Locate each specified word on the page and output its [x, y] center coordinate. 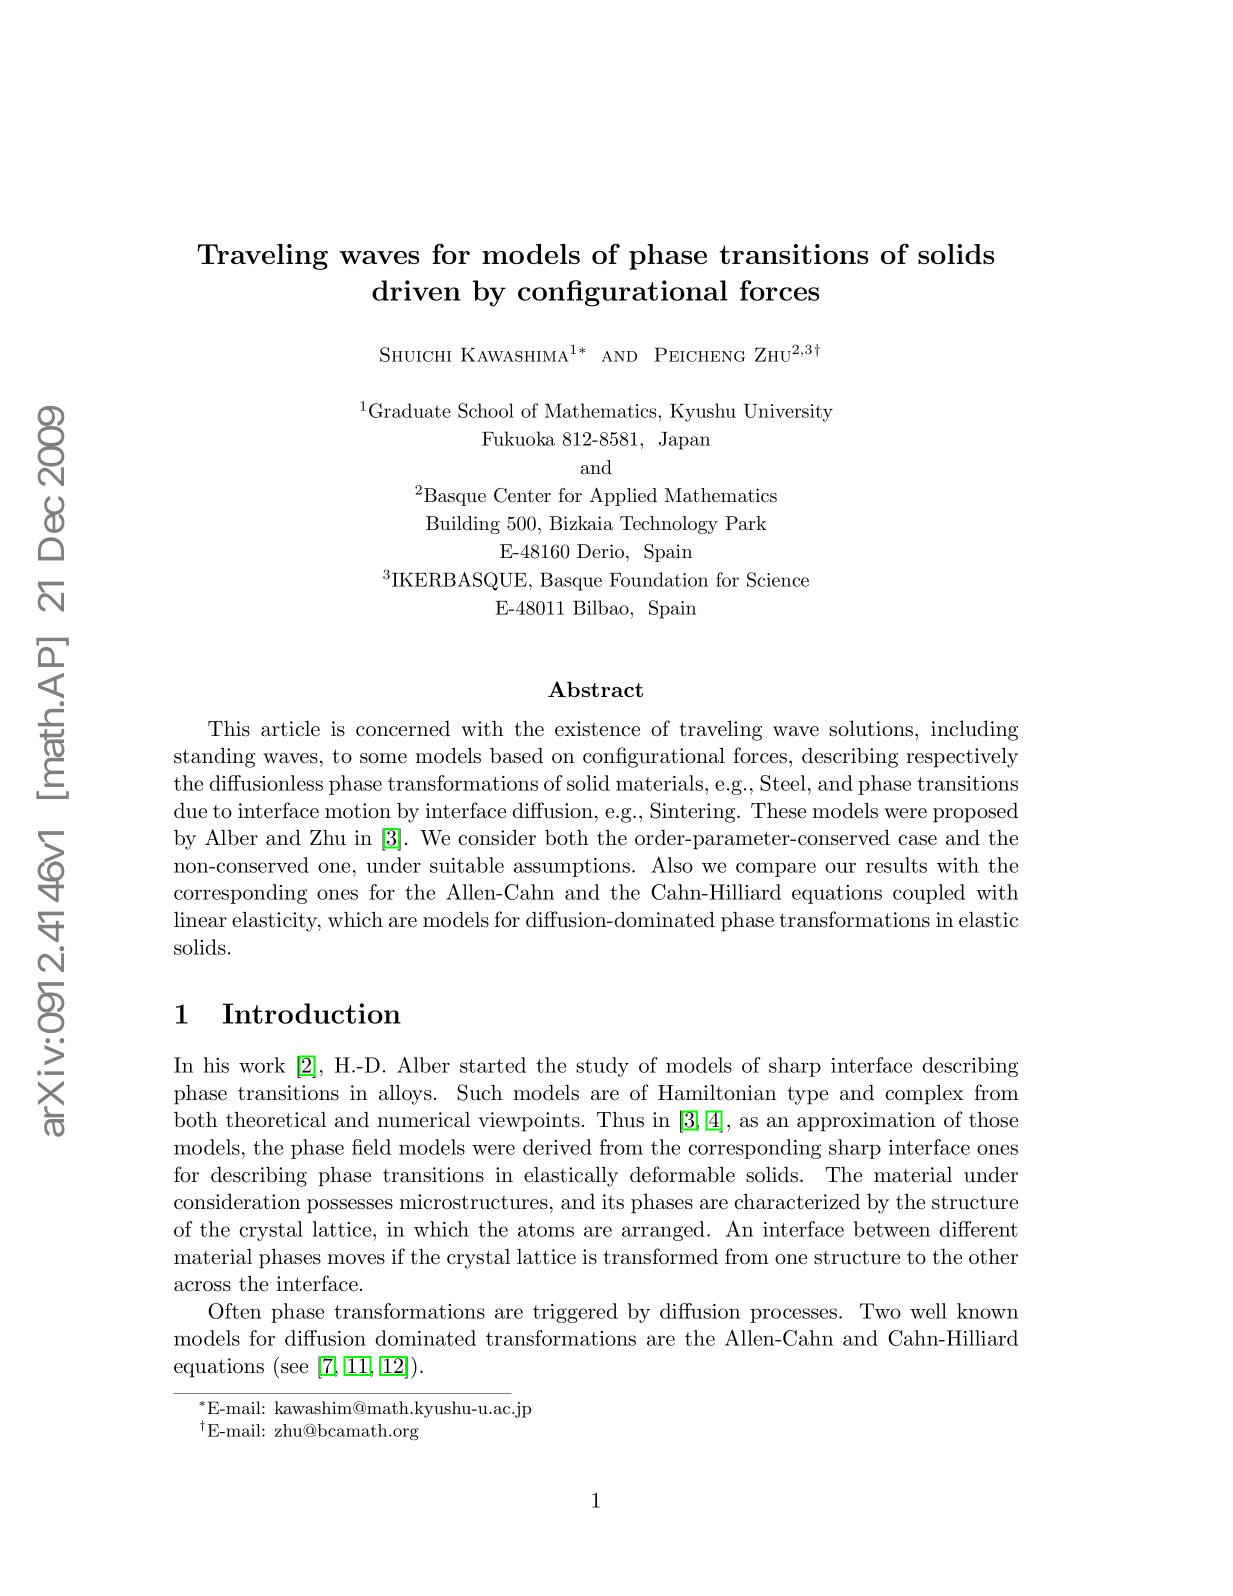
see [294, 1368]
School [486, 410]
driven [416, 290]
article [290, 729]
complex [924, 1094]
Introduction [312, 1013]
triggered [575, 1313]
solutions [871, 728]
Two [880, 1311]
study [602, 1067]
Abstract [595, 689]
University [788, 413]
